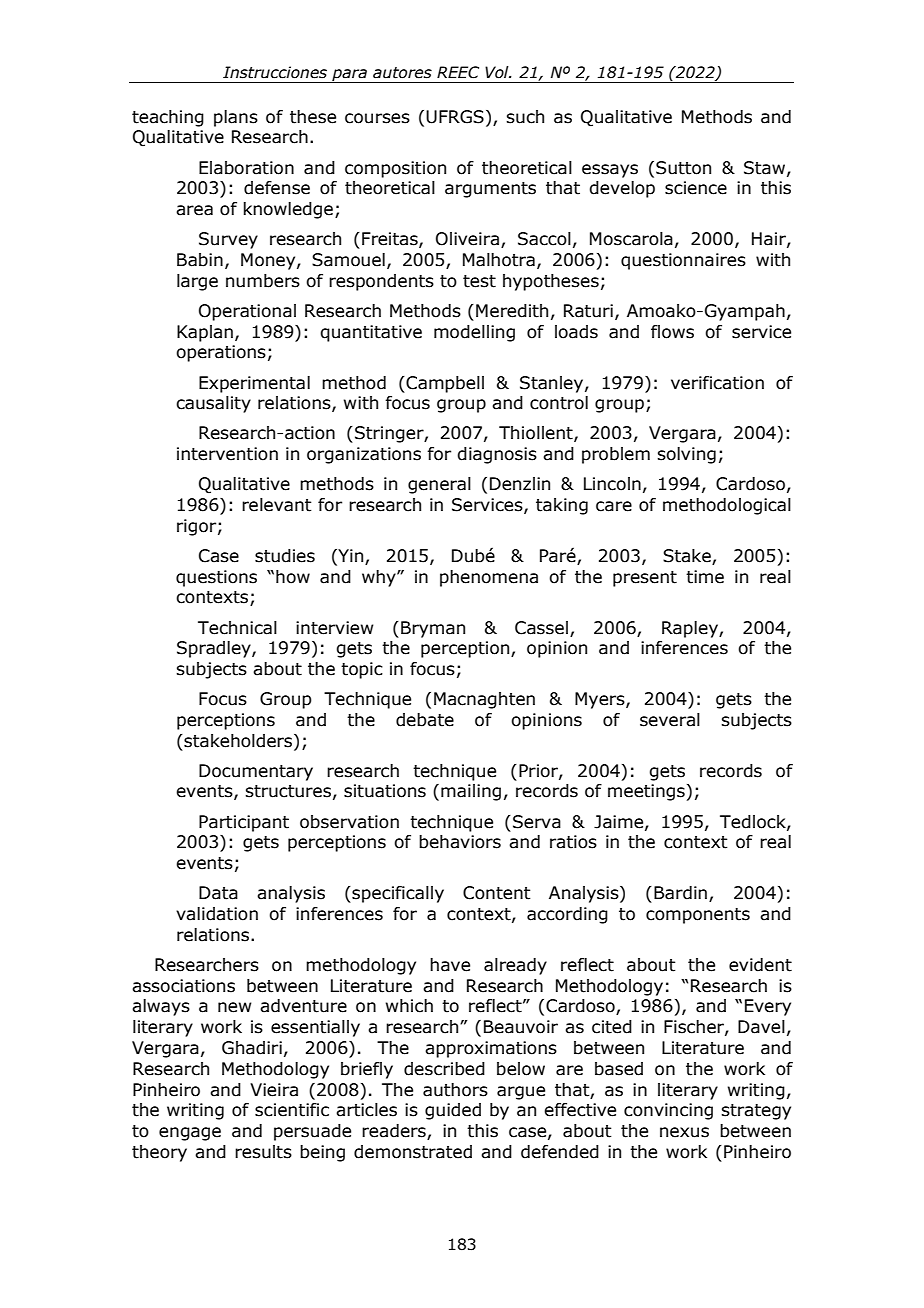  Describe the element at coordinates (221, 353) in the page. I see `operations` at that location.
